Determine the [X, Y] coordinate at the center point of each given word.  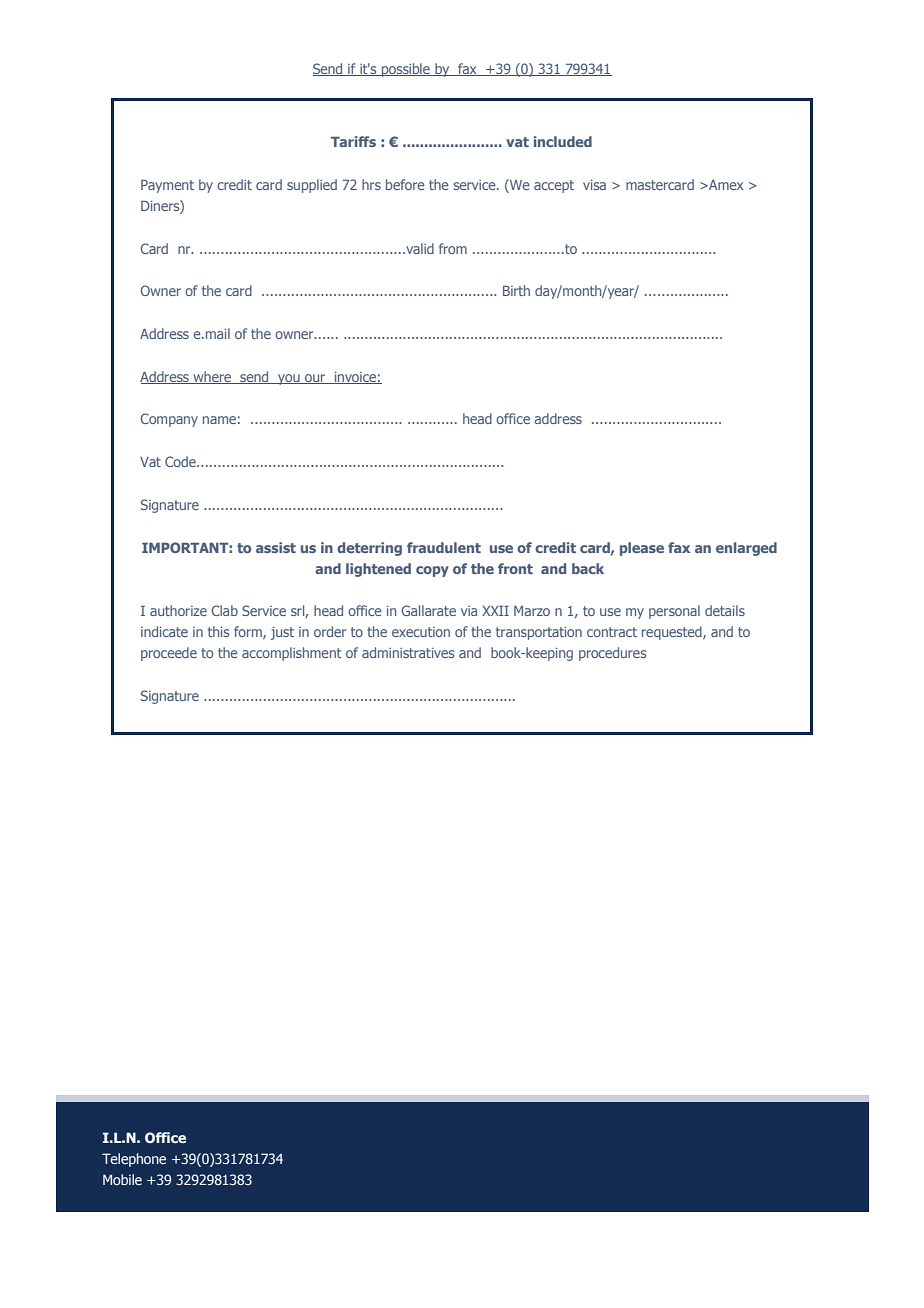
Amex [725, 185]
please [642, 549]
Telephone [134, 1160]
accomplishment [292, 654]
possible [406, 70]
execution [421, 632]
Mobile [122, 1179]
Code [181, 461]
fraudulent [444, 547]
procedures [612, 654]
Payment [167, 186]
